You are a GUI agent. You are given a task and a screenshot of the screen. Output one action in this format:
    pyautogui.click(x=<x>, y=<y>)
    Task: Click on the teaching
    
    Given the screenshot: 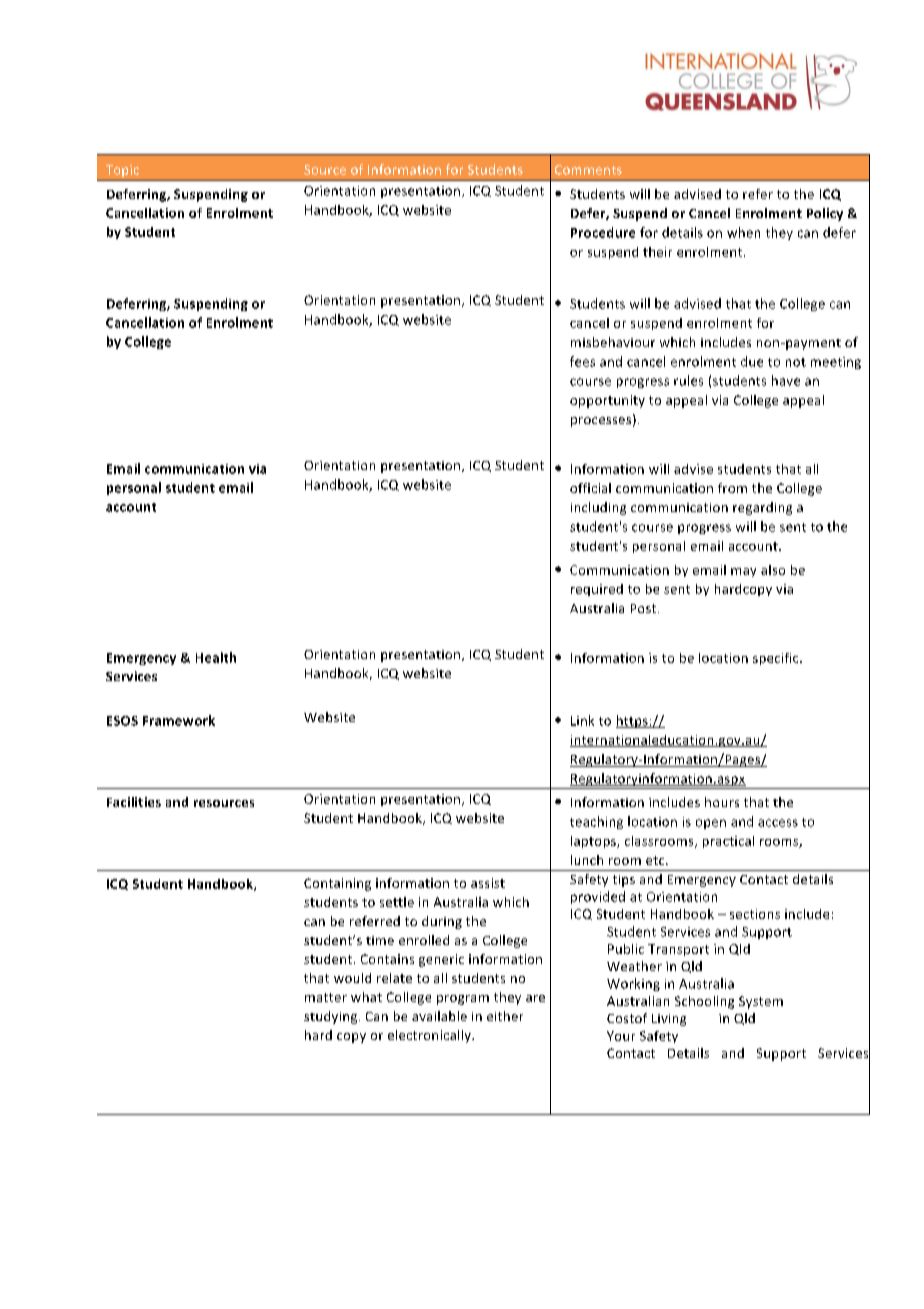 What is the action you would take?
    pyautogui.click(x=596, y=822)
